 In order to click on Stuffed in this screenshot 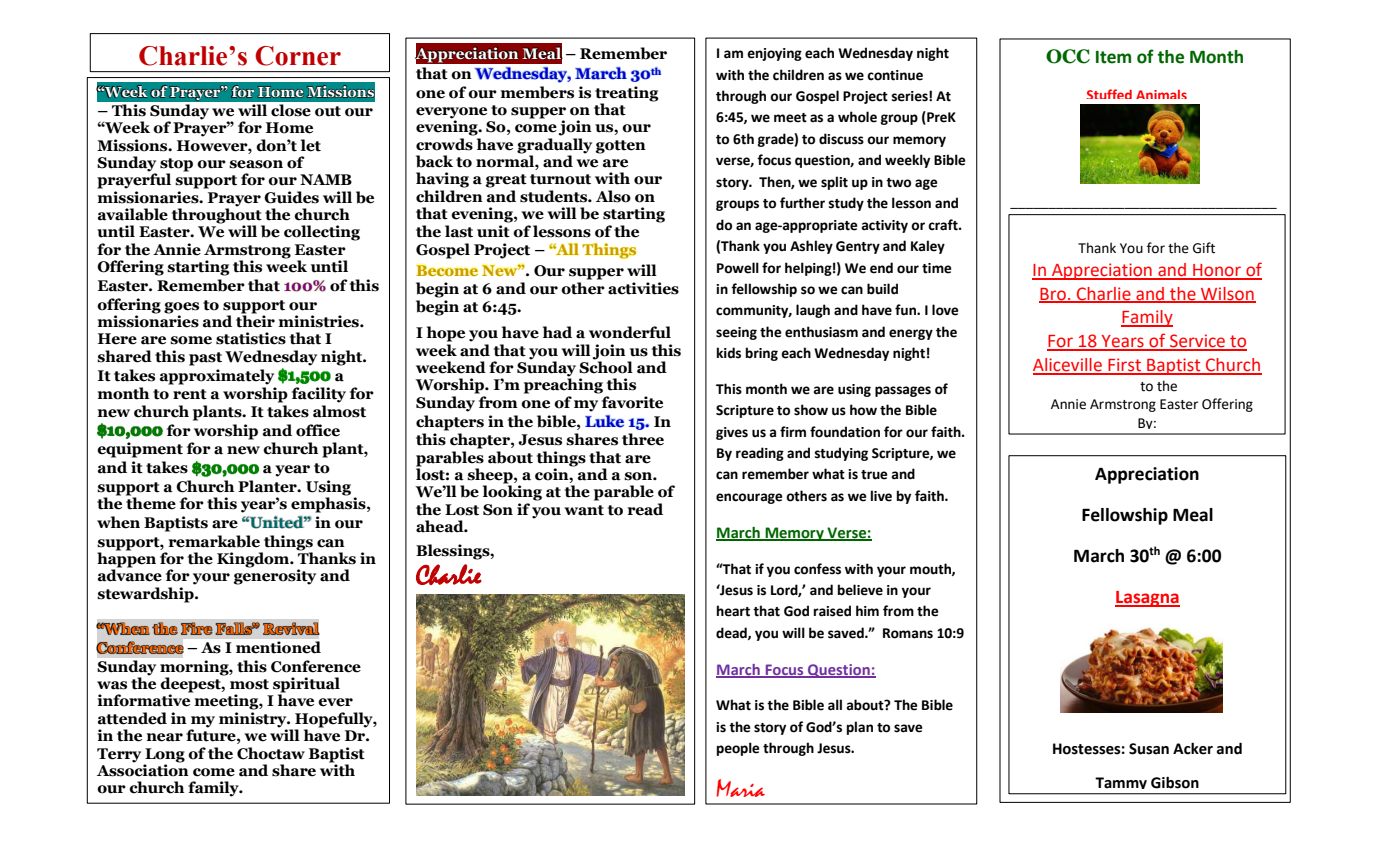, I will do `click(1109, 94)`.
